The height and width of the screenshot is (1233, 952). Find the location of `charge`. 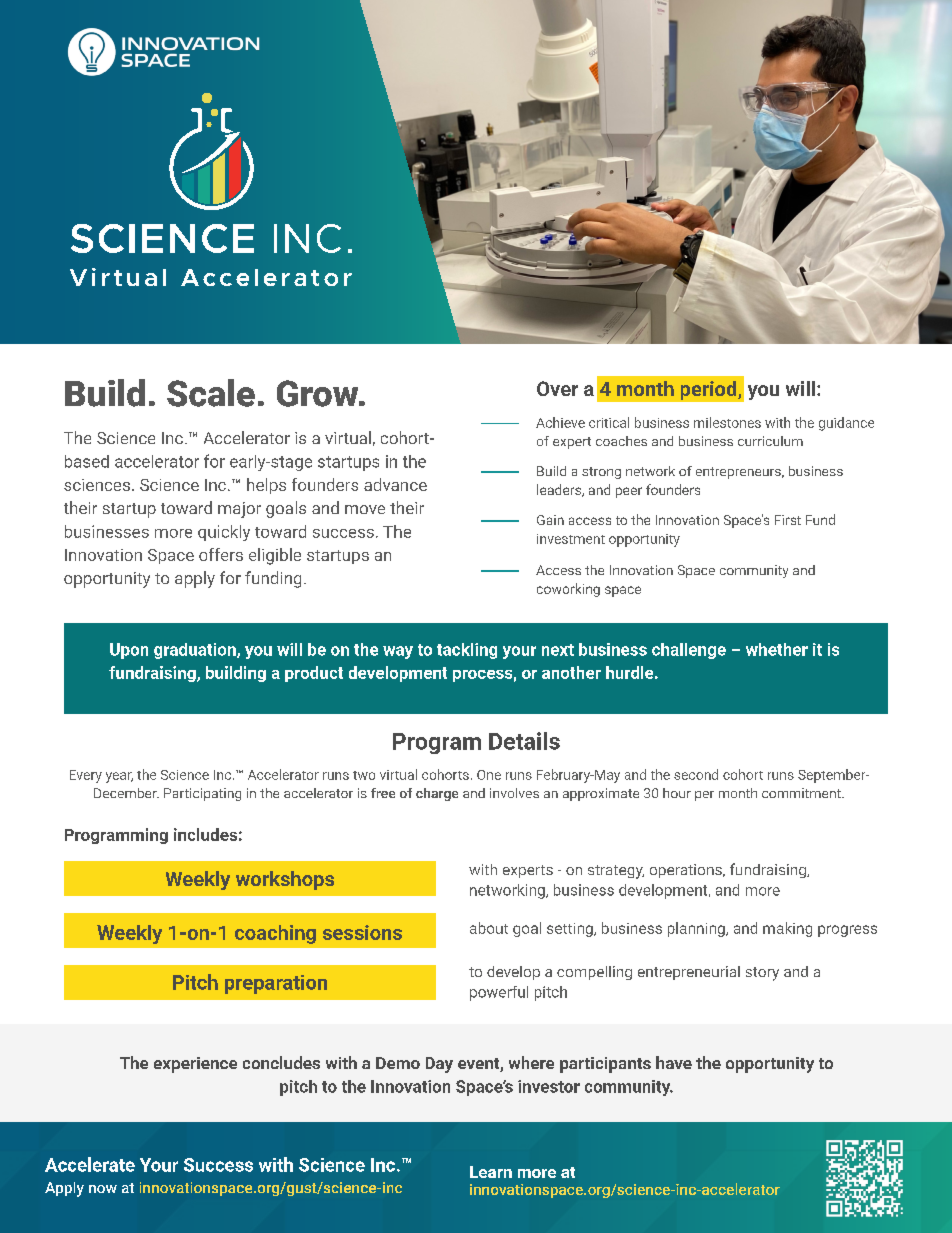

charge is located at coordinates (437, 794).
